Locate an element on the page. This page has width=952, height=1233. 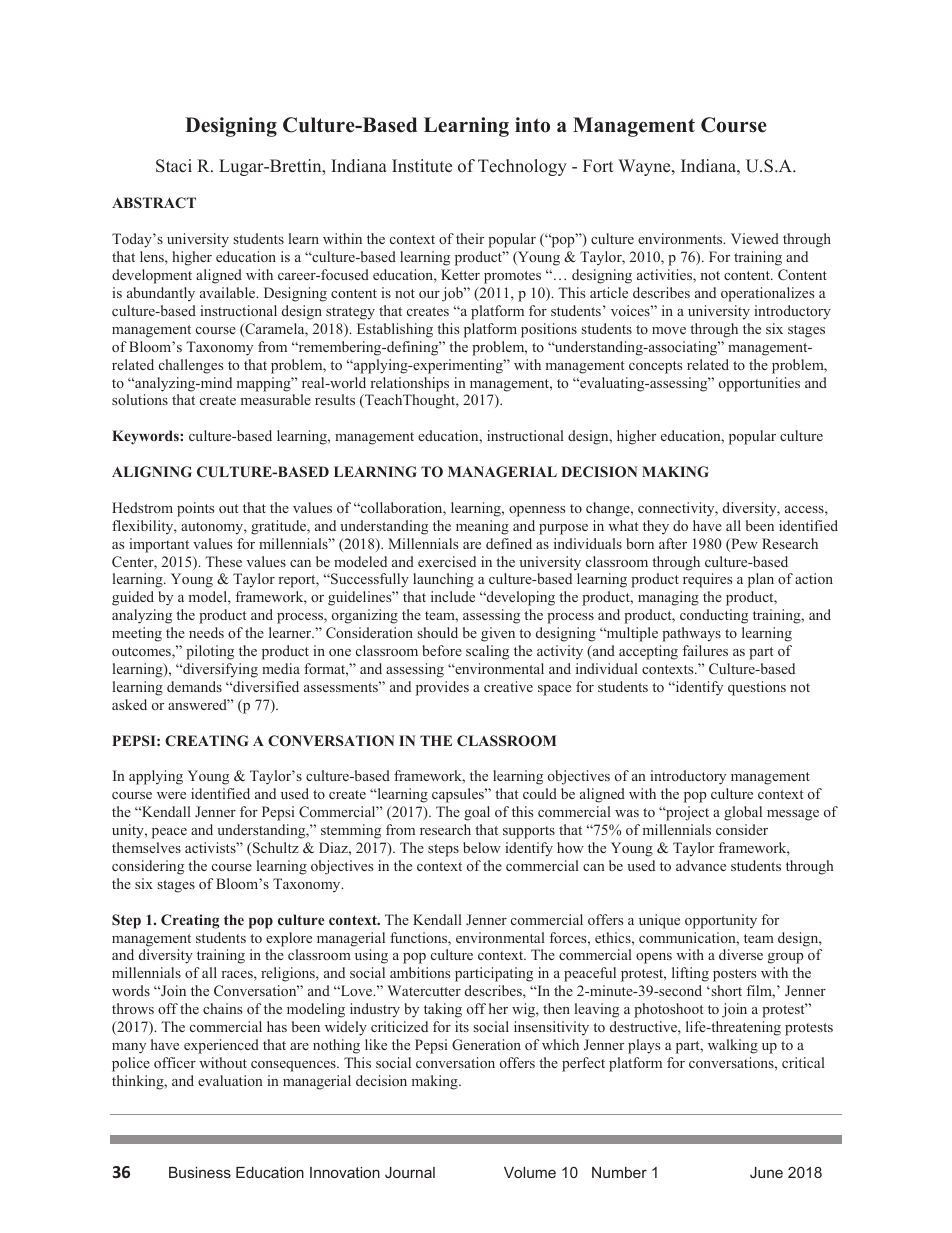
Staci is located at coordinates (174, 166).
